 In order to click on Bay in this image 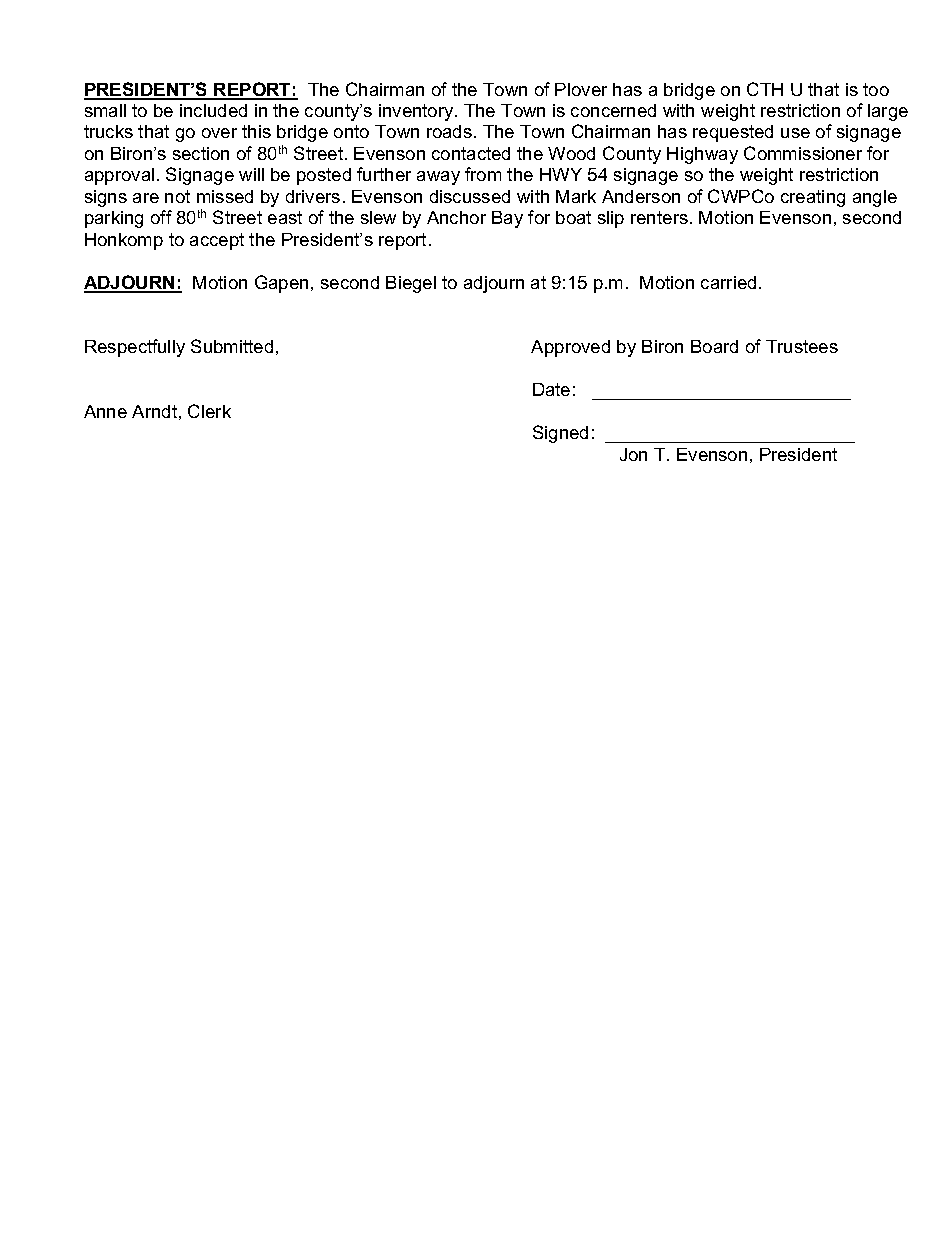, I will do `click(507, 219)`.
